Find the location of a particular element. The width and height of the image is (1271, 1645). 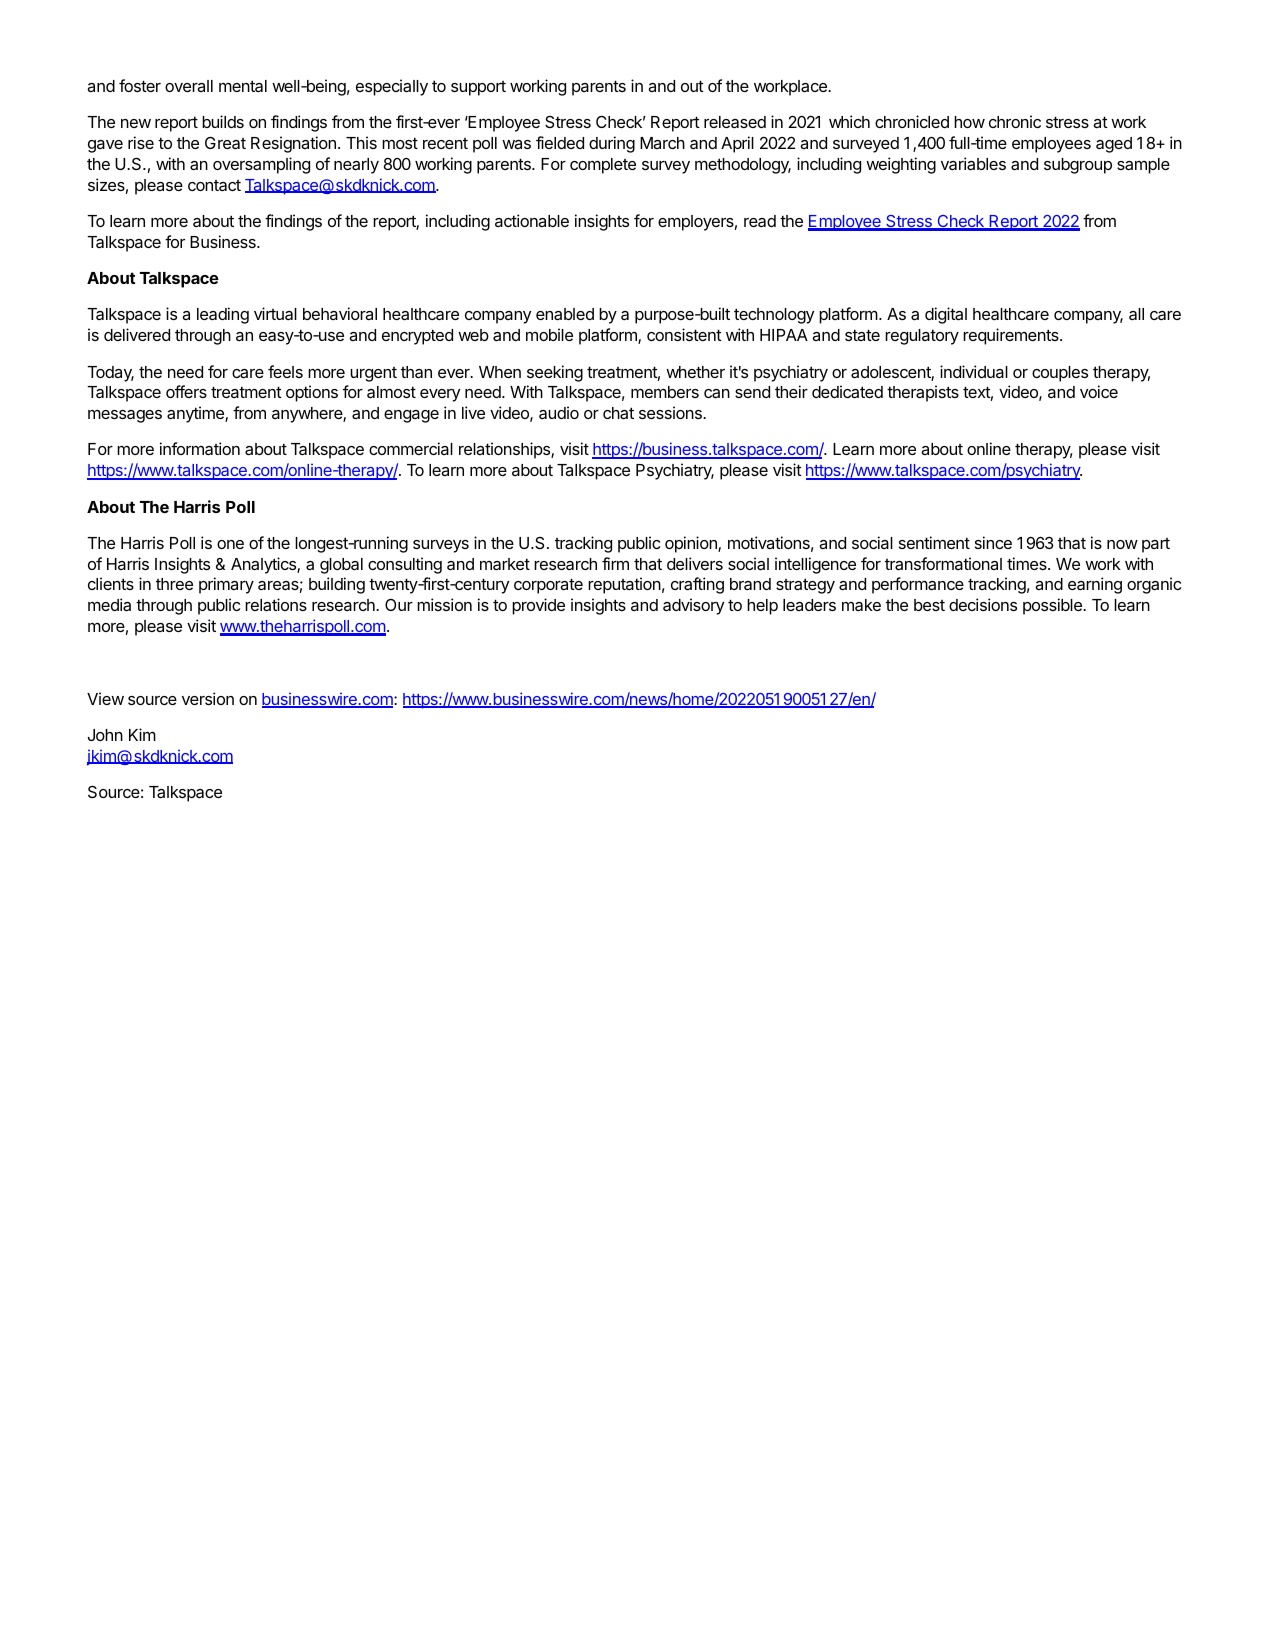

actionable is located at coordinates (532, 220).
